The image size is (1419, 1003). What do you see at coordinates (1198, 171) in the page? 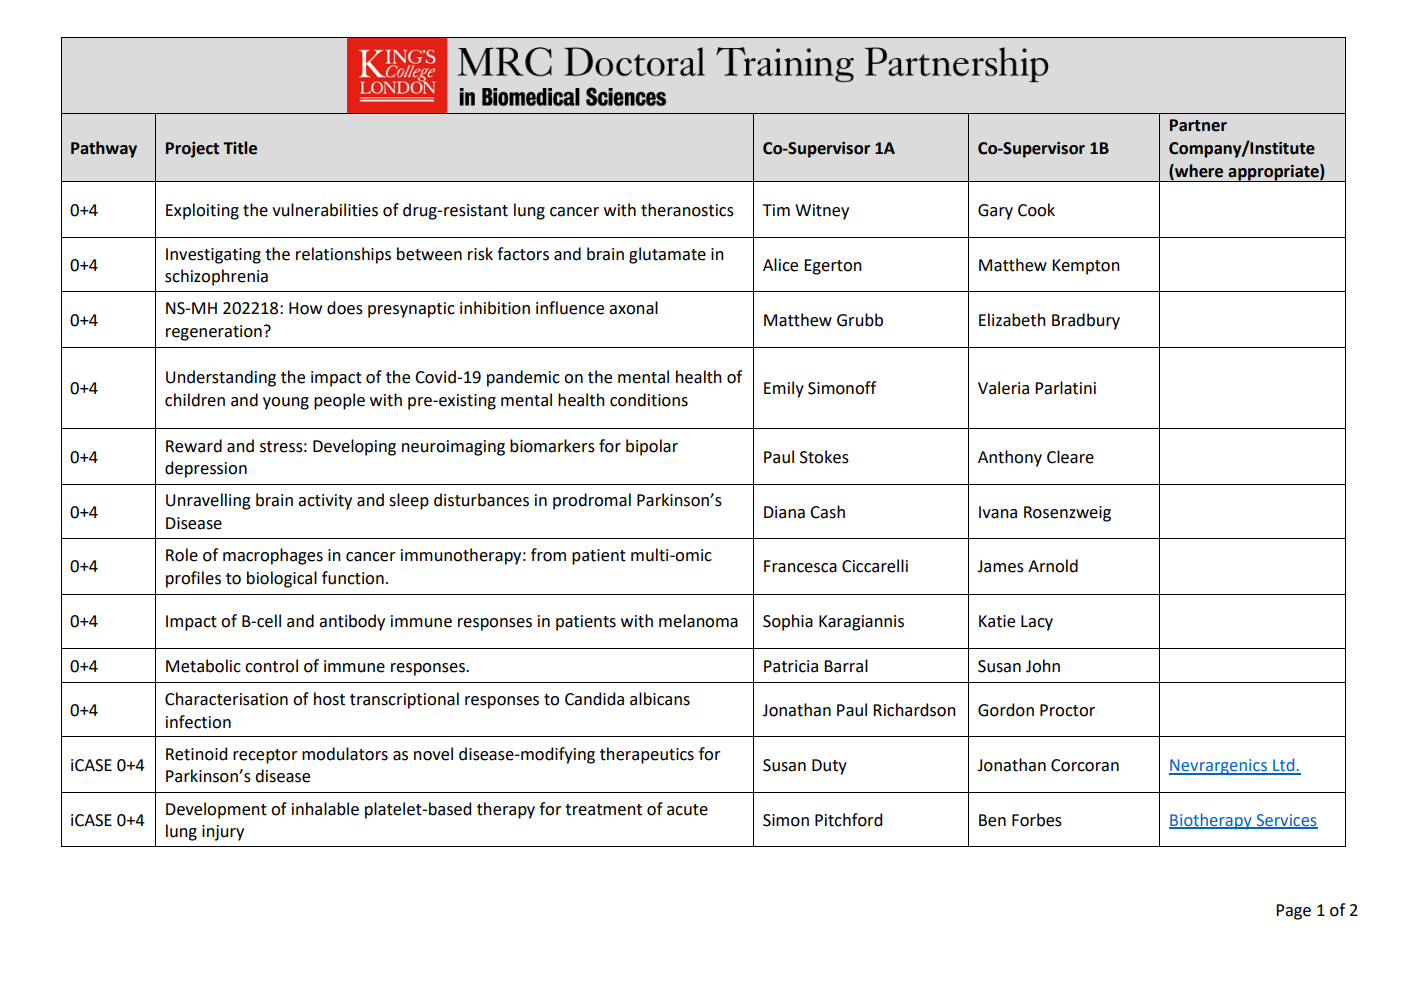
I see `where` at bounding box center [1198, 171].
